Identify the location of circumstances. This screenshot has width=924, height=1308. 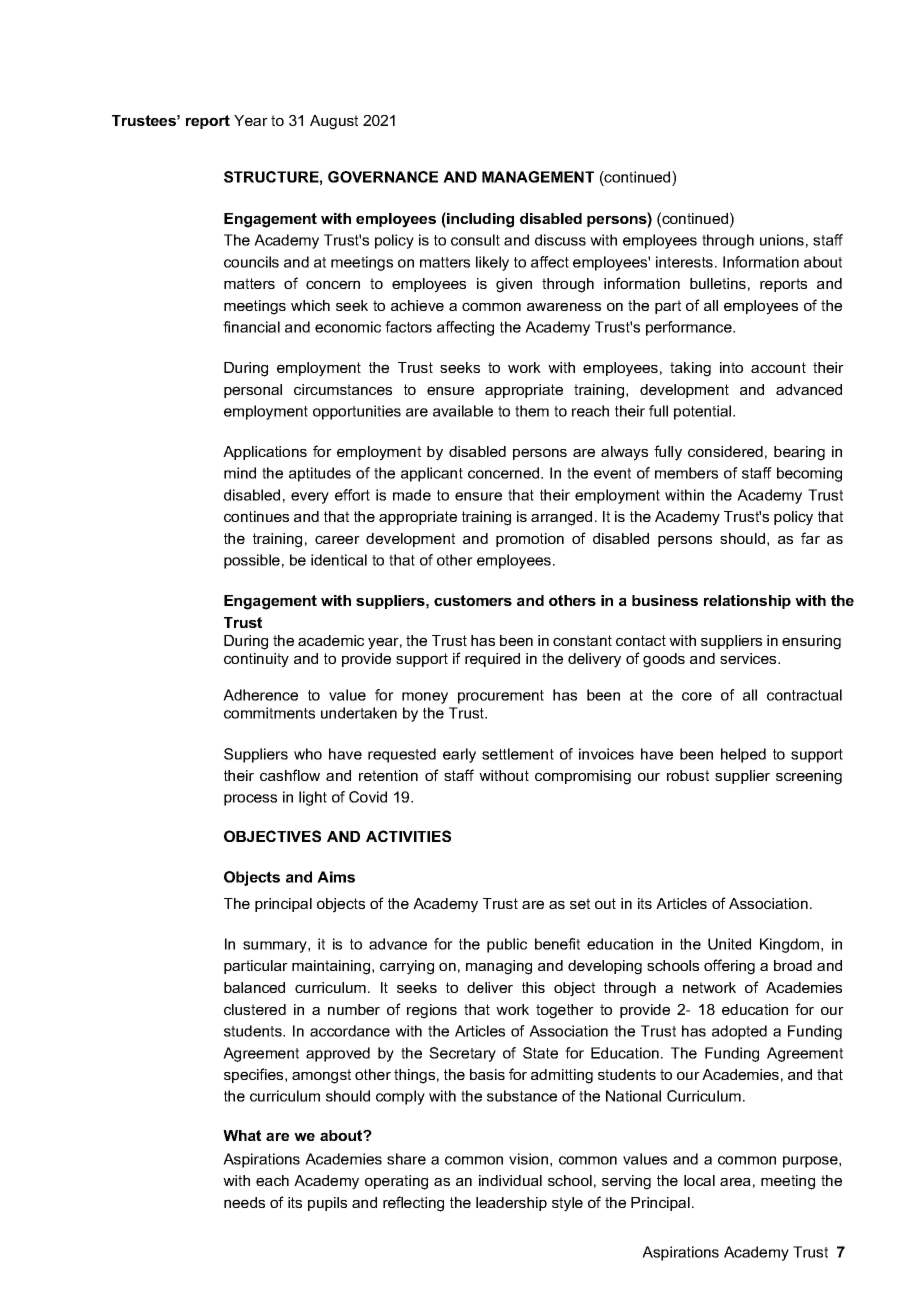
(343, 389).
